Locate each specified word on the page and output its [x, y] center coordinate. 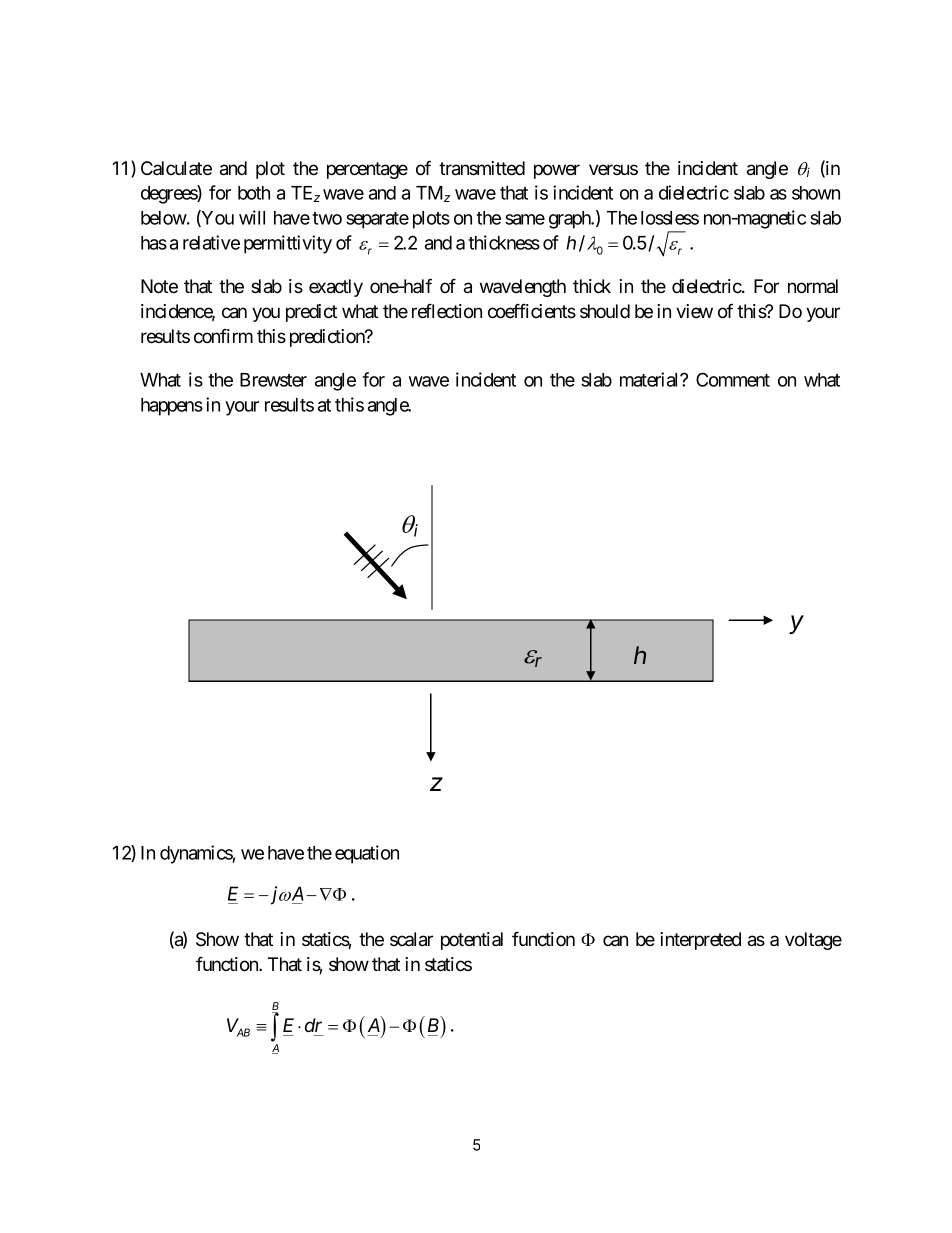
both [254, 193]
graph [571, 220]
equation [367, 854]
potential [472, 941]
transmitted [482, 168]
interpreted [700, 941]
